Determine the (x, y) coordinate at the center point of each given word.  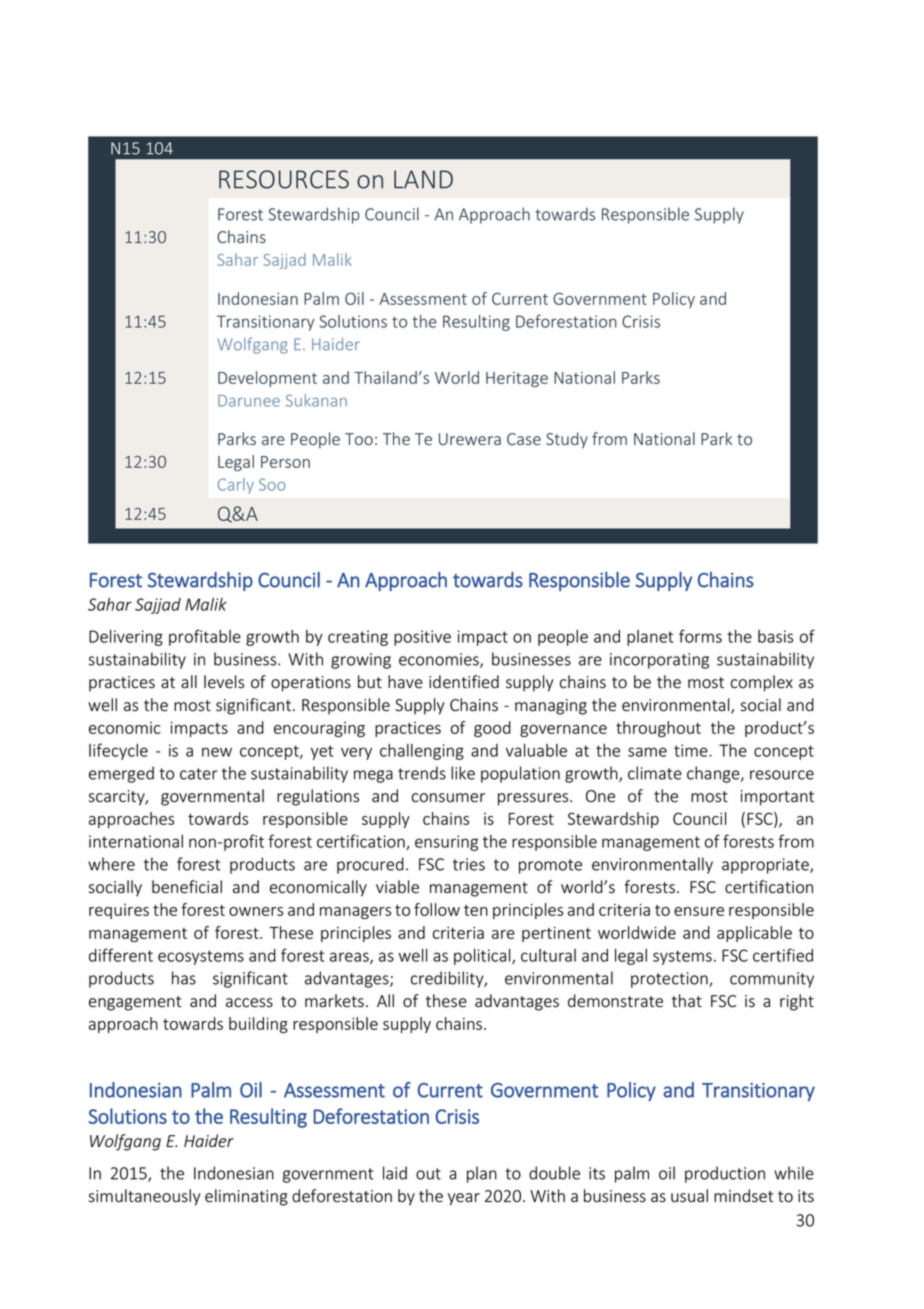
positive (422, 638)
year (464, 1199)
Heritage (517, 379)
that (687, 1001)
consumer (448, 798)
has (184, 978)
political (483, 957)
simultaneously (145, 1197)
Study (567, 440)
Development (267, 379)
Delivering (126, 638)
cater (199, 774)
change (714, 774)
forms (700, 636)
